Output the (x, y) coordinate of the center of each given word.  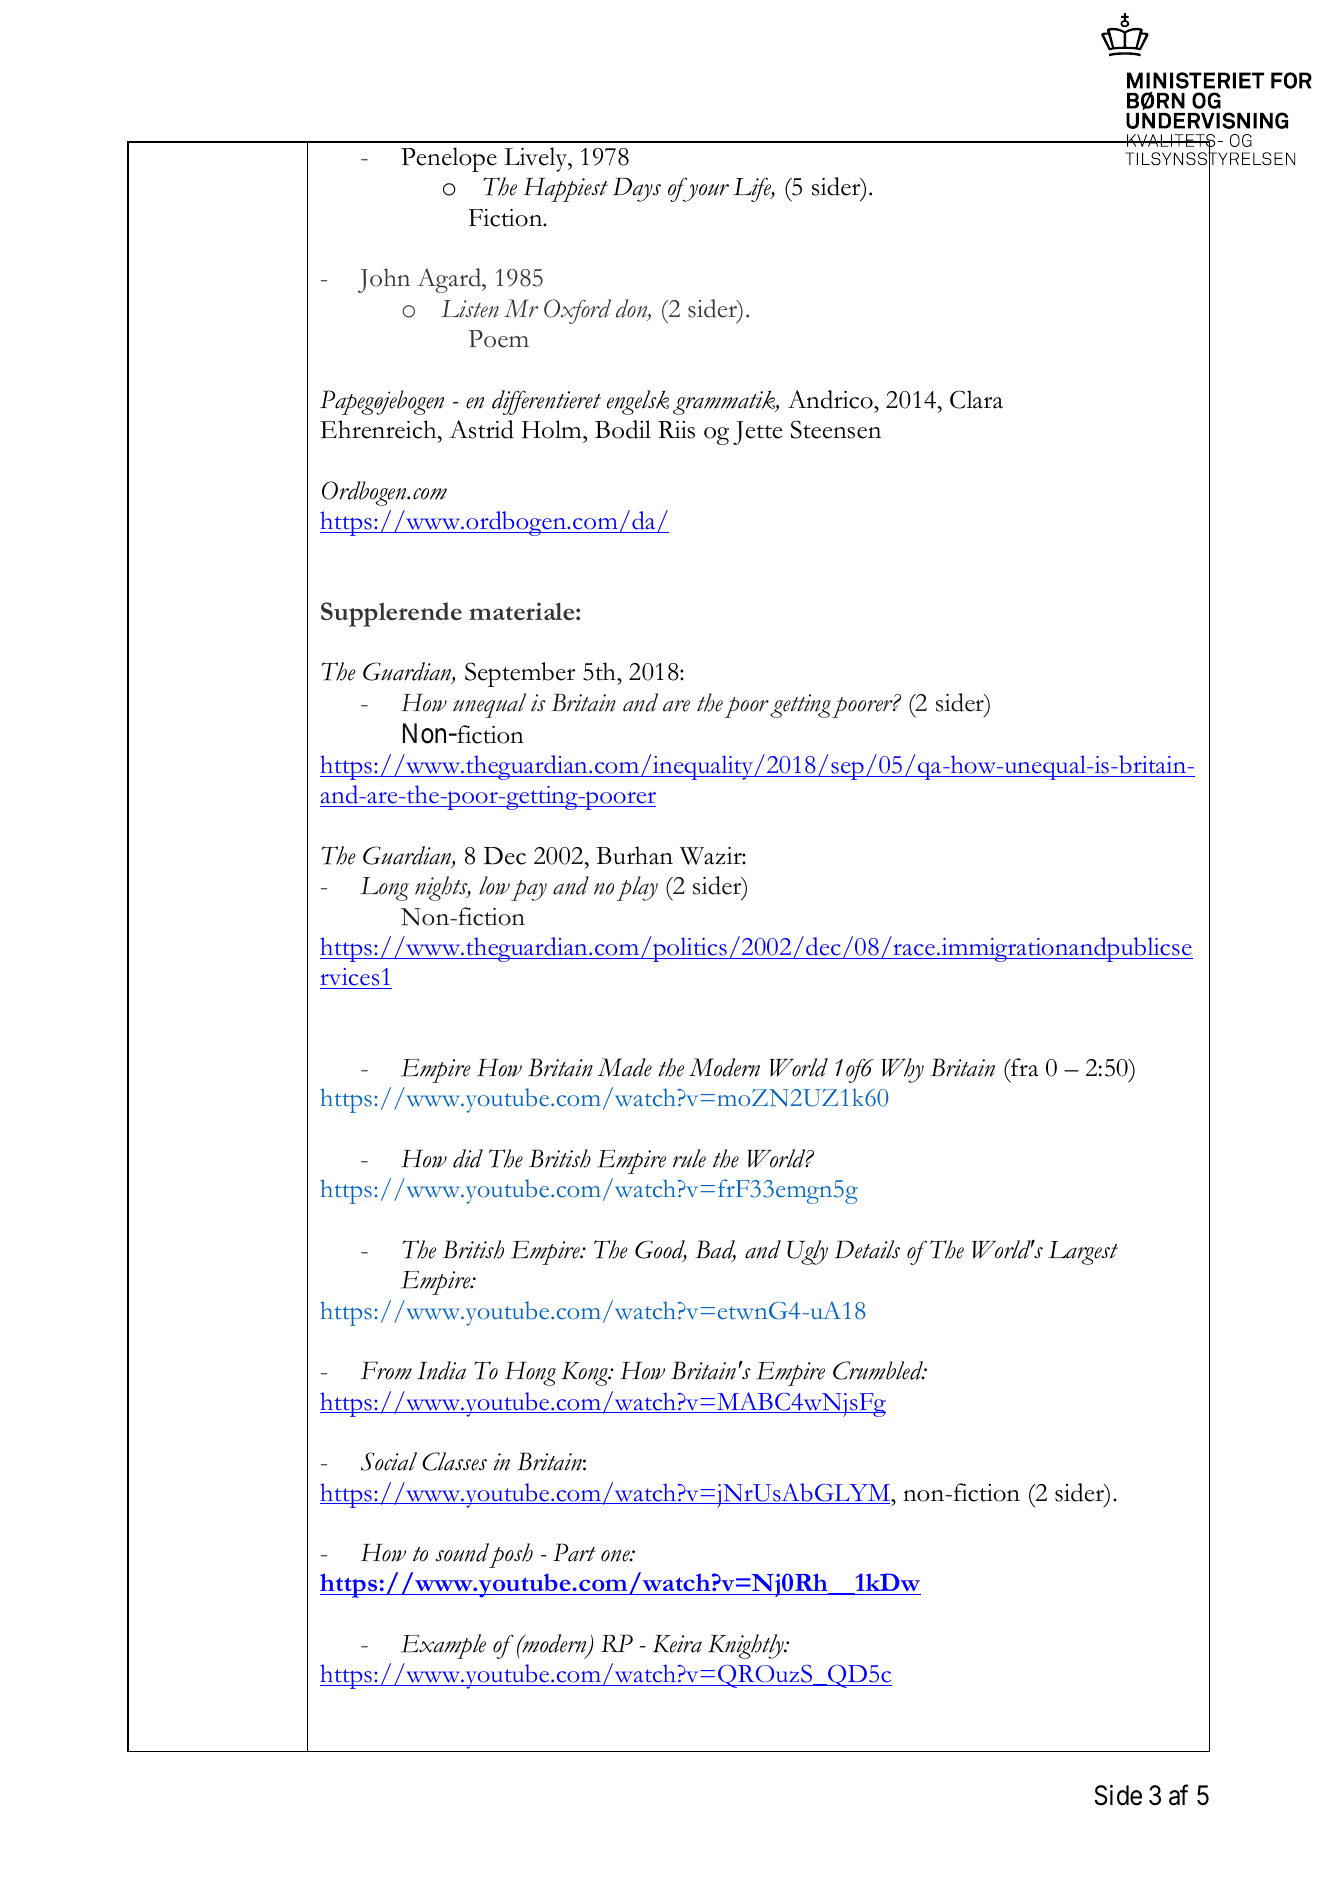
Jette (757, 433)
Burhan (634, 855)
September (520, 674)
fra (1024, 1067)
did (468, 1158)
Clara (976, 399)
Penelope (449, 159)
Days (637, 189)
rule (689, 1158)
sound (462, 1552)
